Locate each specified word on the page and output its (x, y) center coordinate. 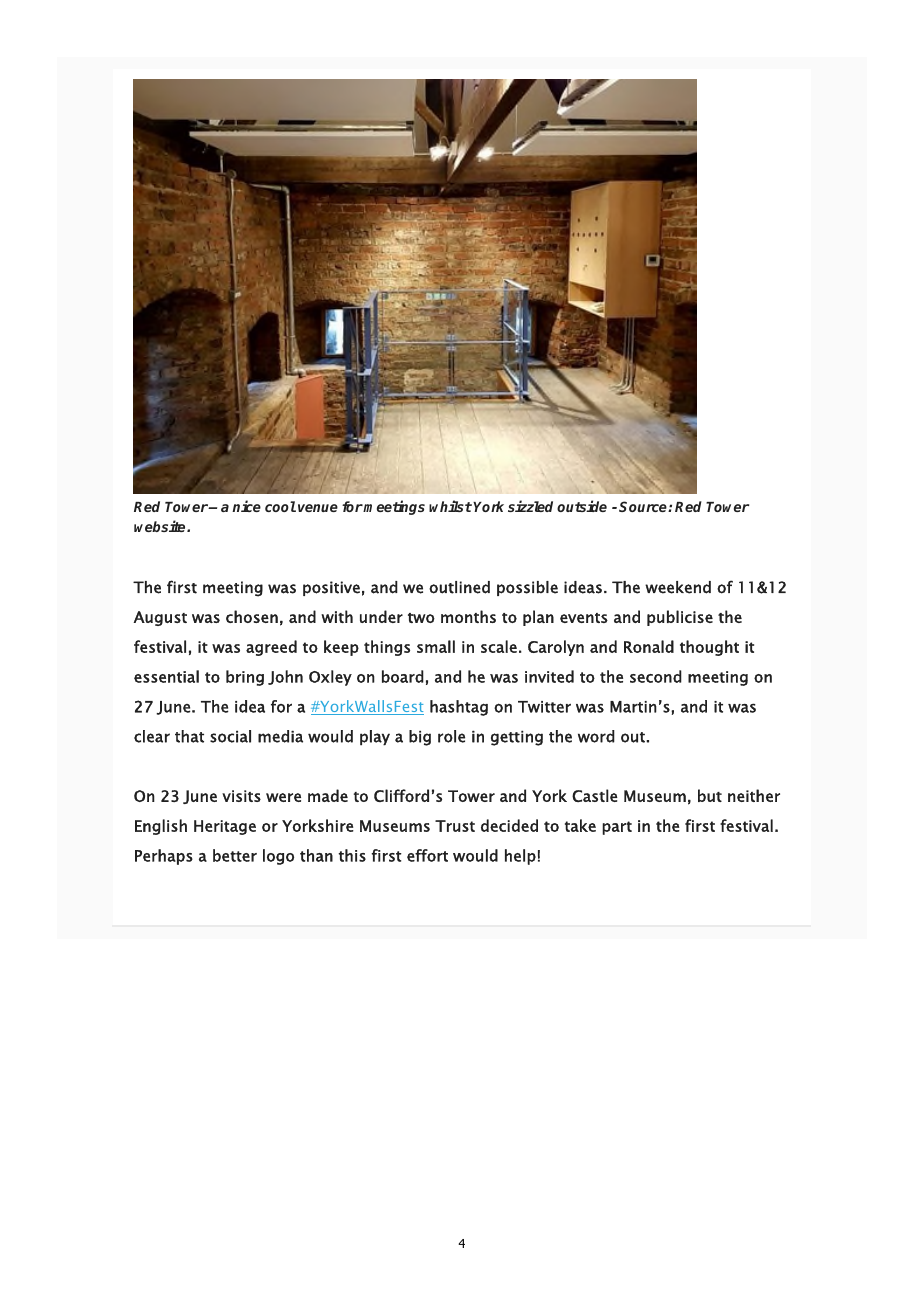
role (451, 736)
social (230, 736)
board (403, 676)
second (656, 676)
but (710, 795)
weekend (678, 587)
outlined (459, 587)
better (235, 855)
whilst (450, 506)
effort (427, 855)
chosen (252, 616)
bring (245, 678)
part (617, 828)
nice (246, 506)
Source (644, 506)
